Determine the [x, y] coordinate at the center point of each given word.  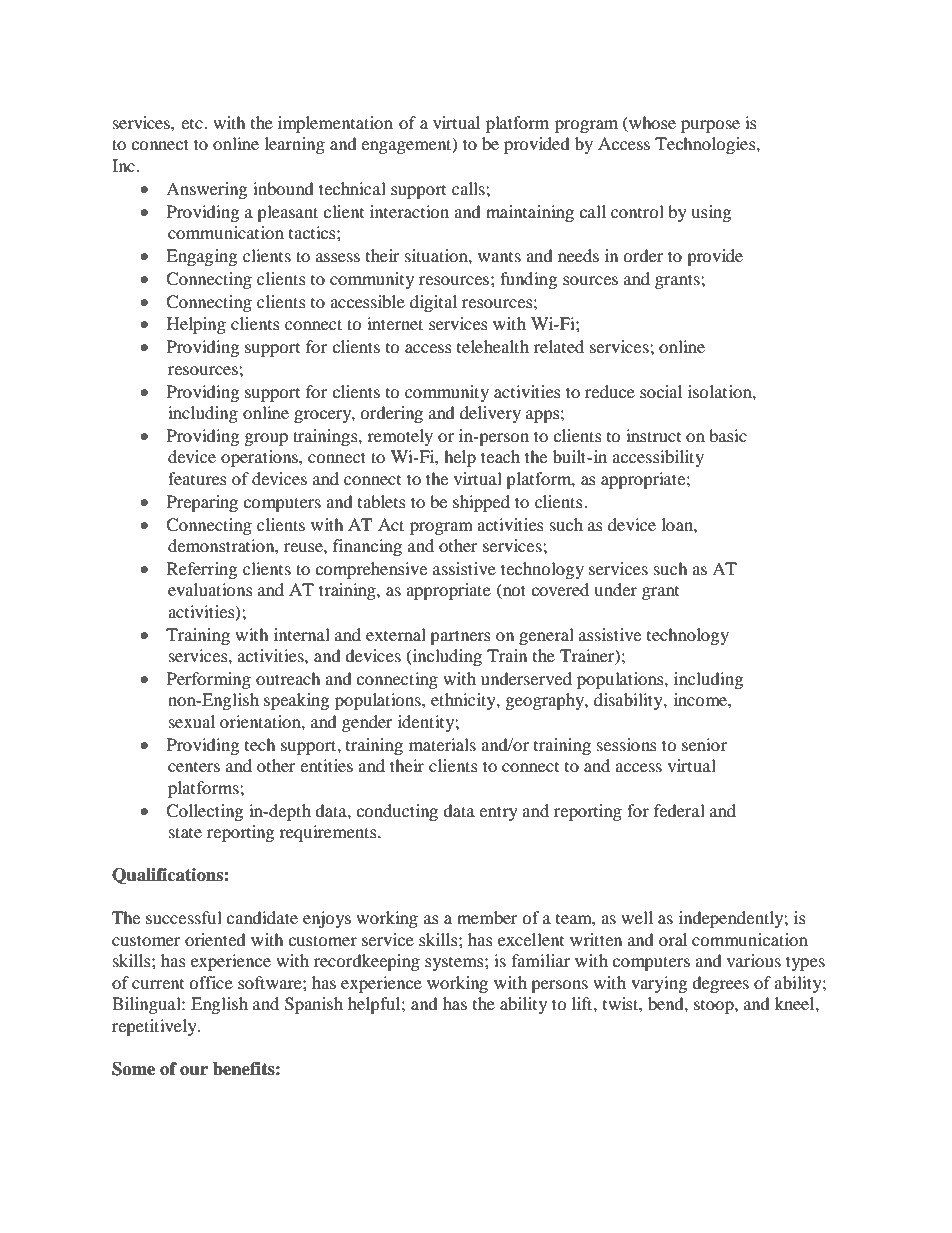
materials [442, 744]
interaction [409, 211]
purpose [710, 126]
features [197, 478]
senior [705, 744]
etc [193, 124]
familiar [541, 960]
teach [500, 456]
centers [194, 767]
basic [728, 435]
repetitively [155, 1027]
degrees [720, 984]
